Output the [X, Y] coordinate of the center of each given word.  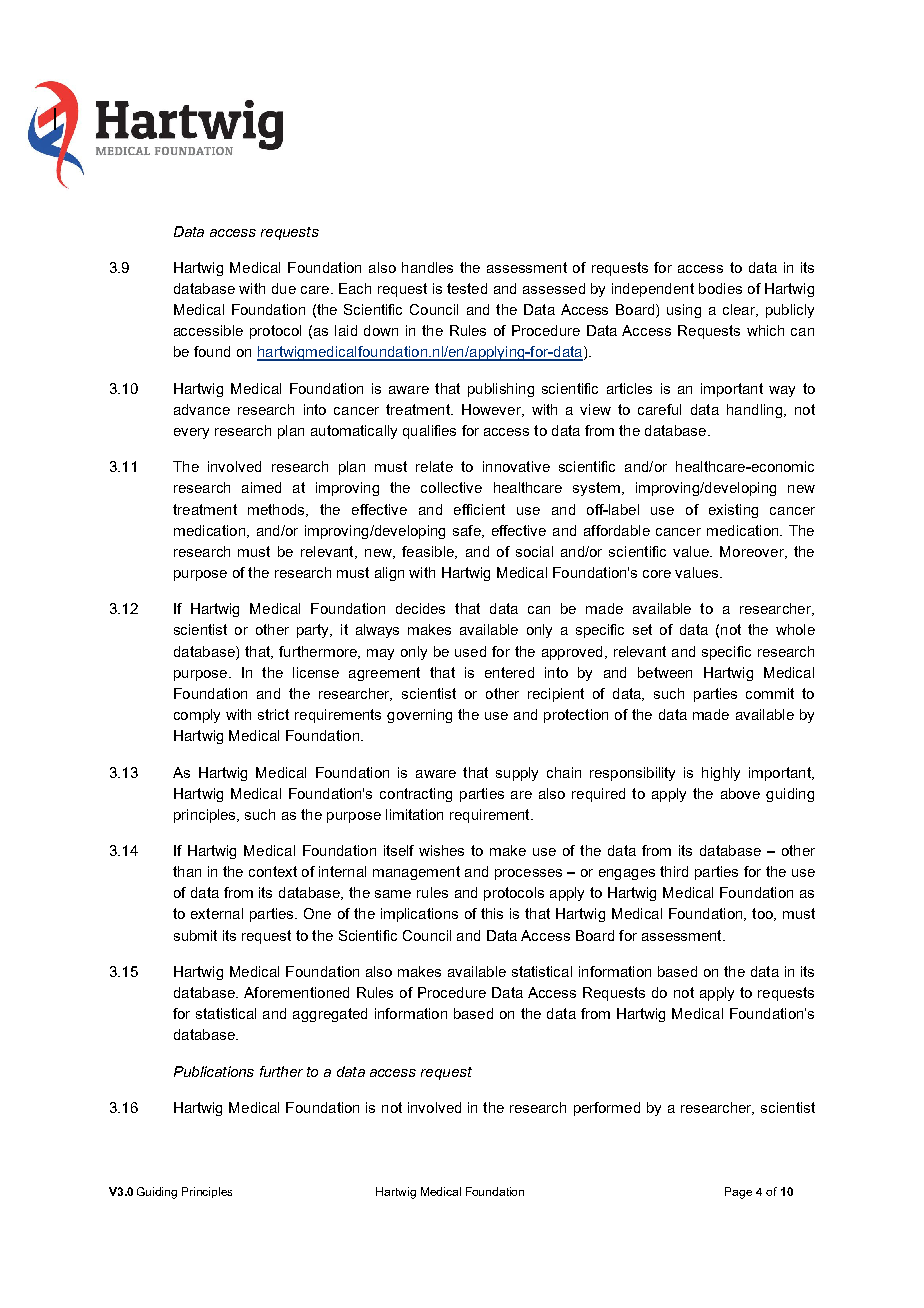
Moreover [753, 552]
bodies [720, 288]
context [273, 871]
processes [528, 874]
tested [467, 288]
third [674, 871]
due [284, 288]
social [534, 551]
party [314, 631]
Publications [214, 1071]
